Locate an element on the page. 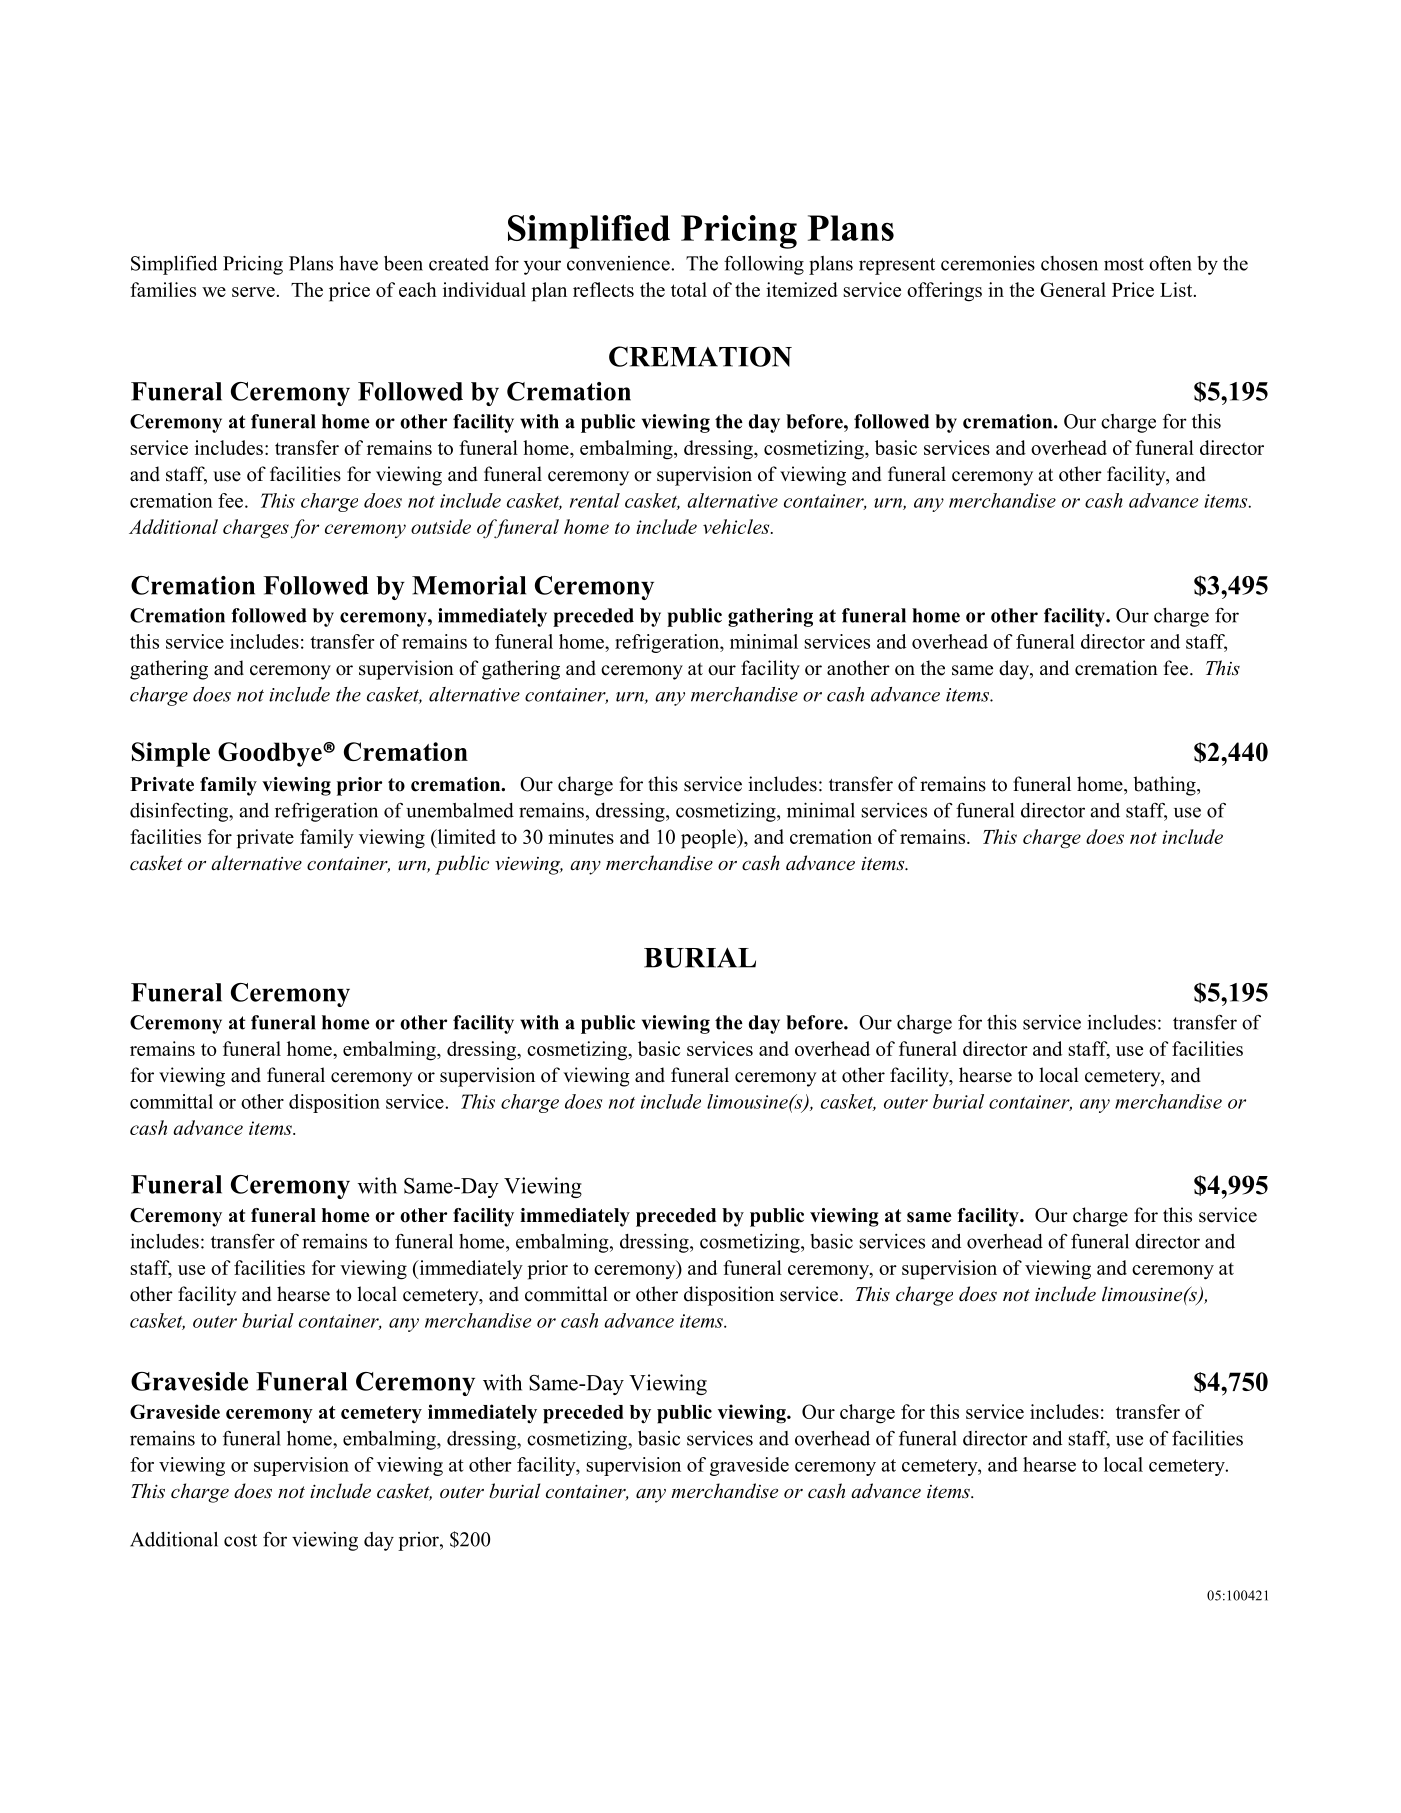  cost is located at coordinates (240, 1540).
